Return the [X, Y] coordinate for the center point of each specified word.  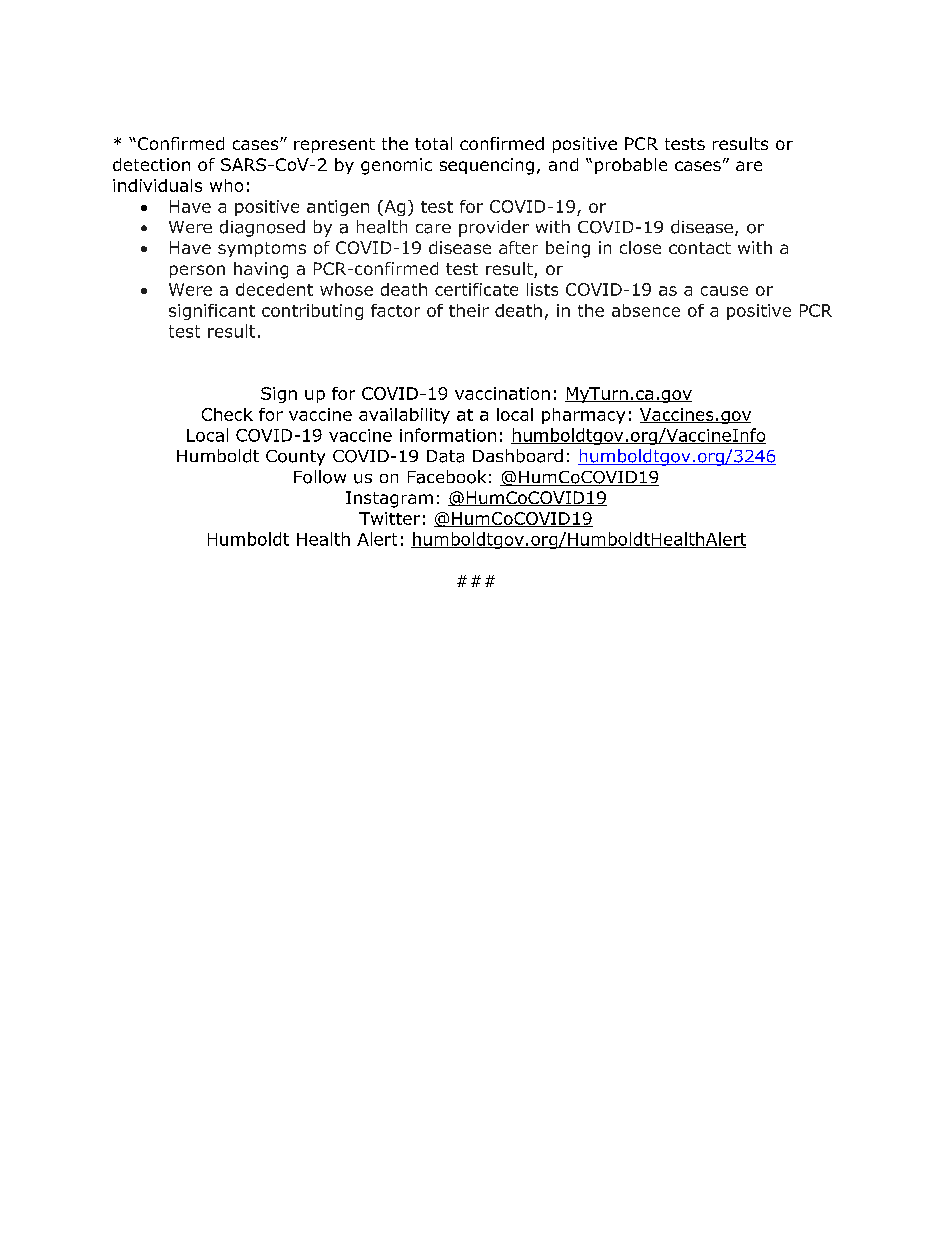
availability [404, 416]
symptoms [262, 249]
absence [646, 310]
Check [227, 414]
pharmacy [583, 416]
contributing [312, 312]
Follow [320, 477]
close [640, 247]
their [469, 310]
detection [151, 164]
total [433, 143]
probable [631, 166]
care [433, 229]
